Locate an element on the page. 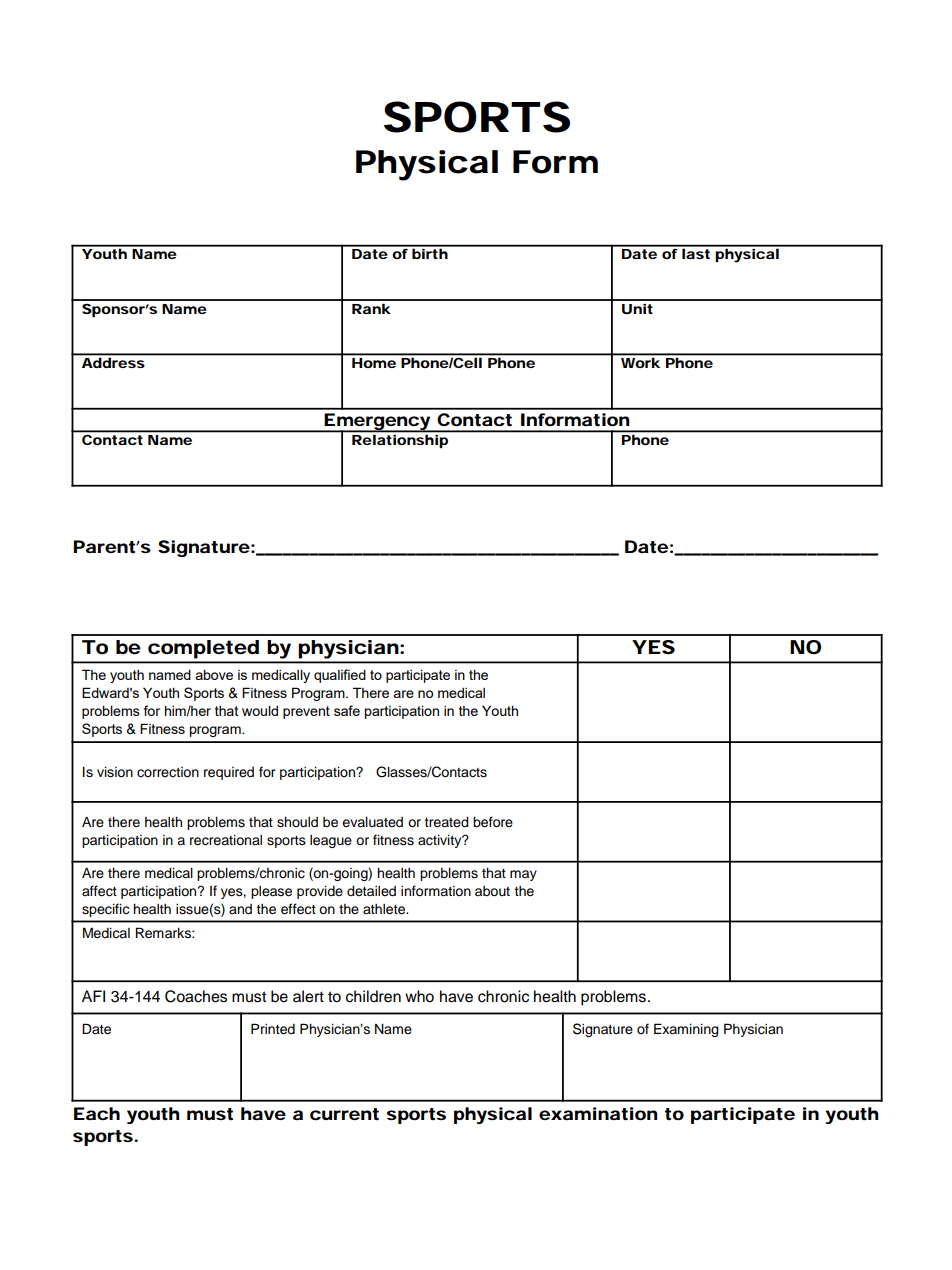 The height and width of the document is (1270, 952). detailed is located at coordinates (371, 891).
